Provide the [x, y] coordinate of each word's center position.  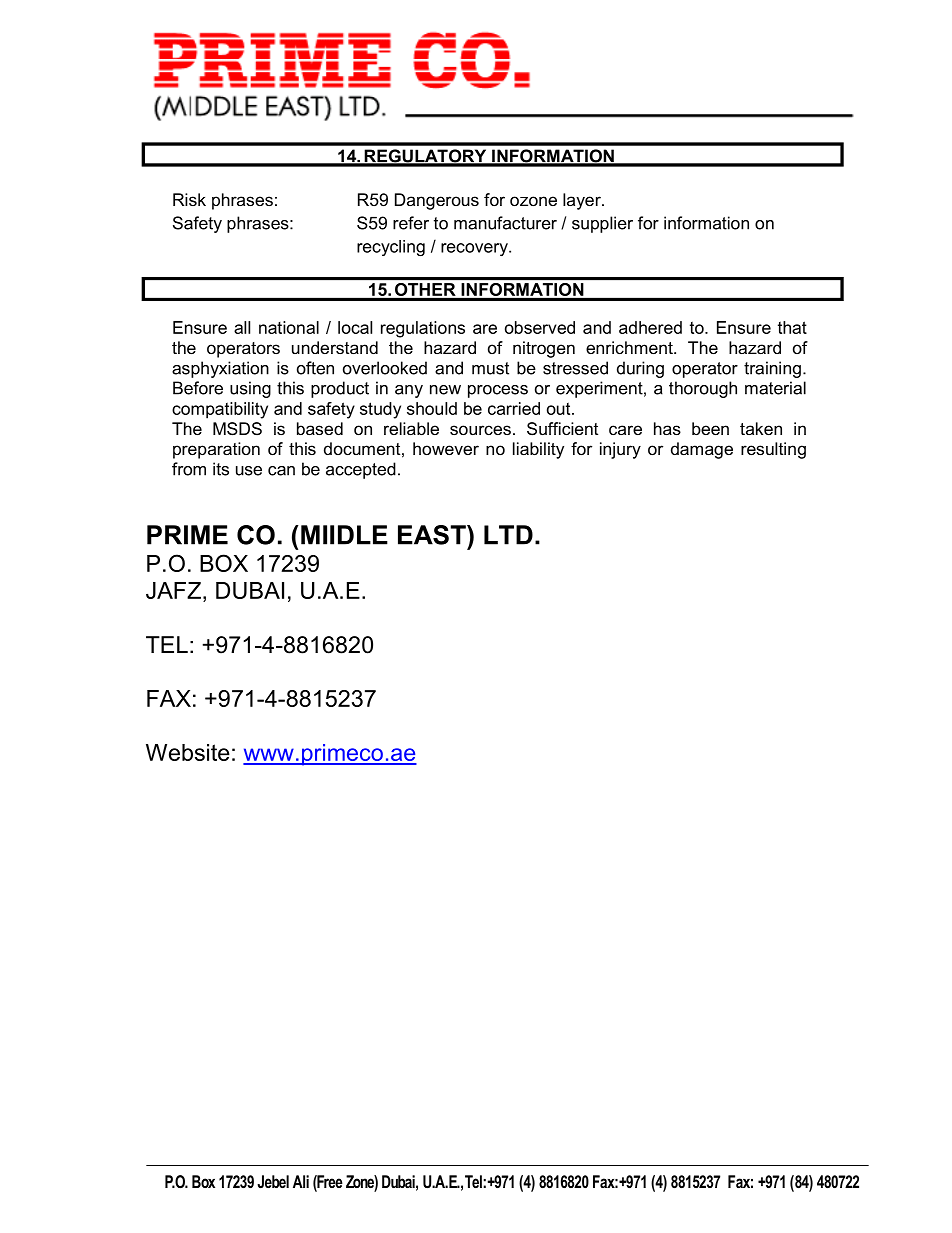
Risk [189, 199]
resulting [773, 450]
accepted [361, 470]
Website [188, 752]
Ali [301, 1181]
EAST [433, 535]
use [249, 471]
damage [702, 450]
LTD [508, 535]
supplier [602, 224]
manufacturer [505, 223]
